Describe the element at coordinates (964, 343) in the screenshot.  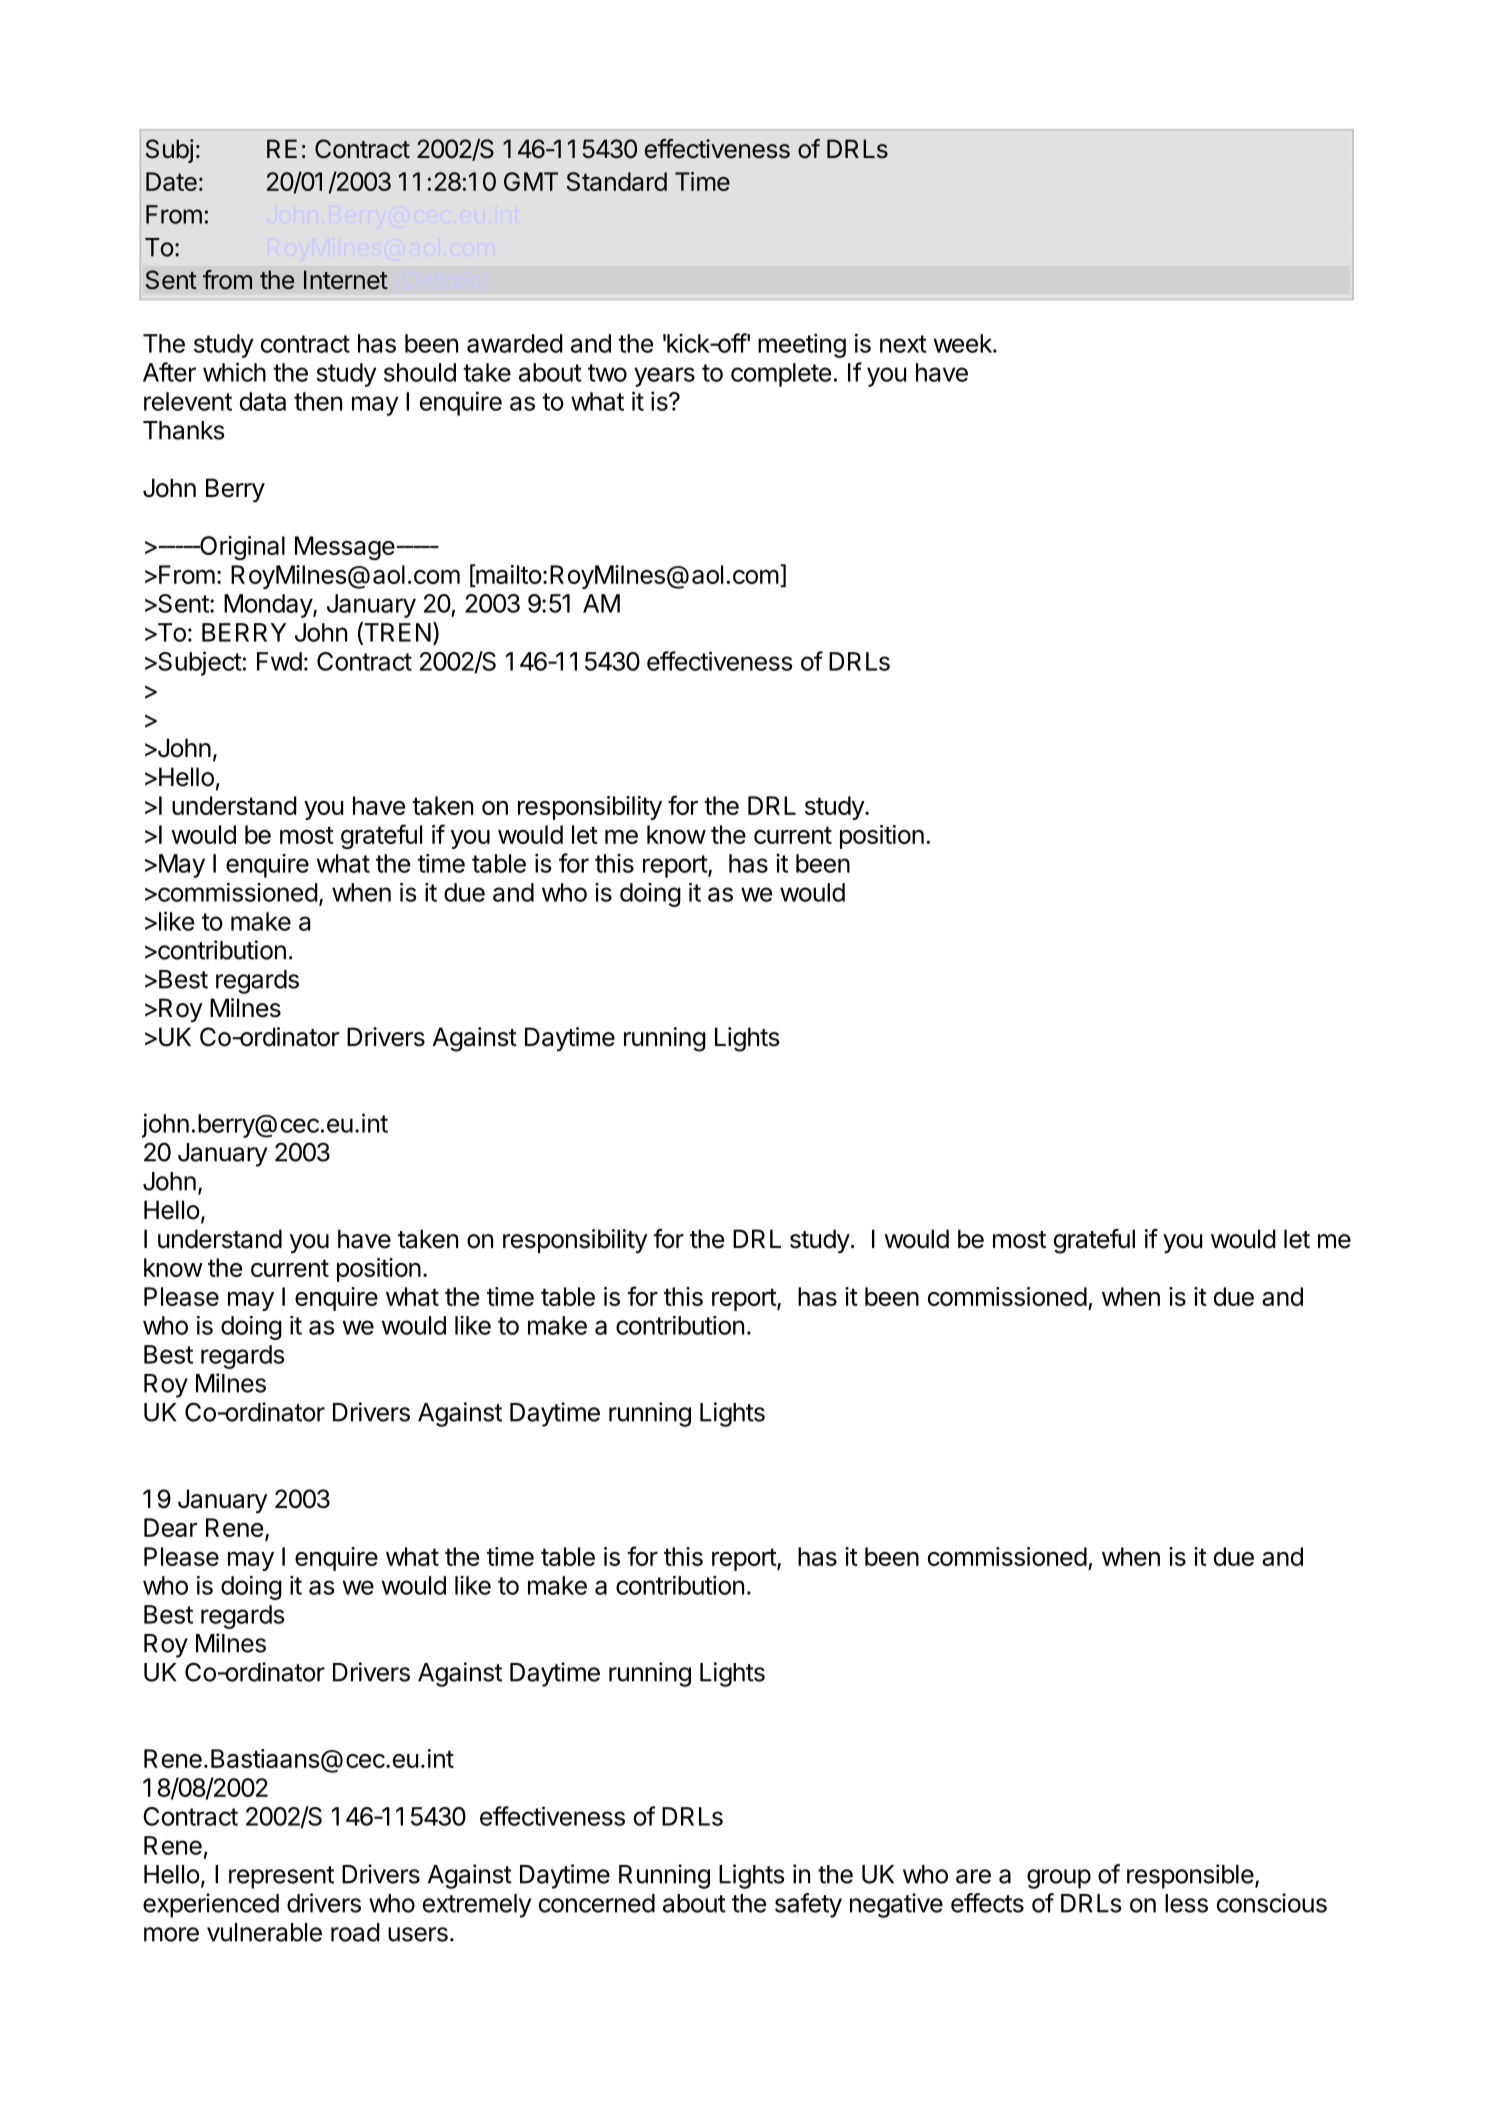
I see `week` at that location.
